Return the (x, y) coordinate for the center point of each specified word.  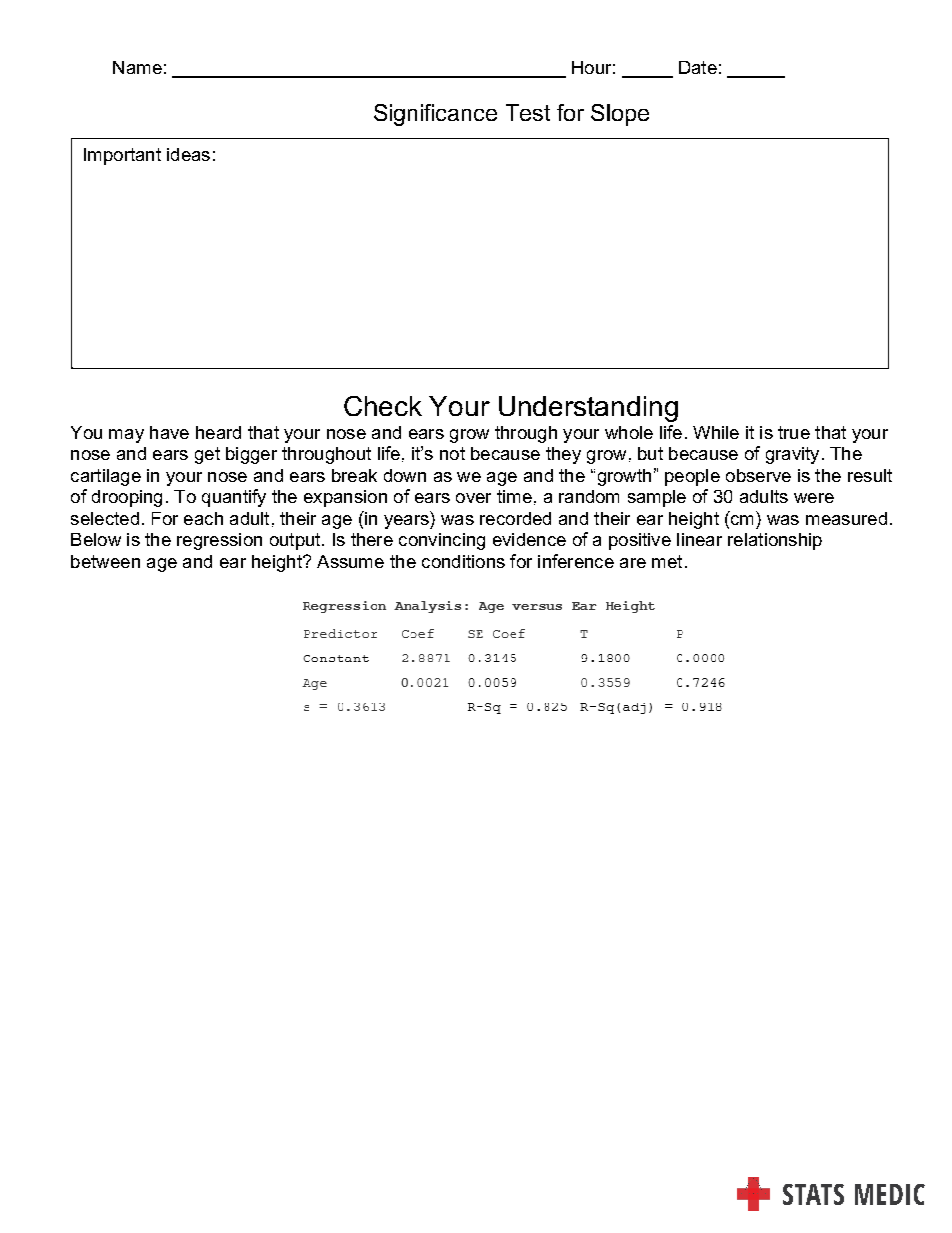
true (794, 432)
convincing (442, 541)
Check (383, 406)
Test (528, 112)
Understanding (588, 409)
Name (137, 67)
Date (698, 67)
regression (219, 541)
